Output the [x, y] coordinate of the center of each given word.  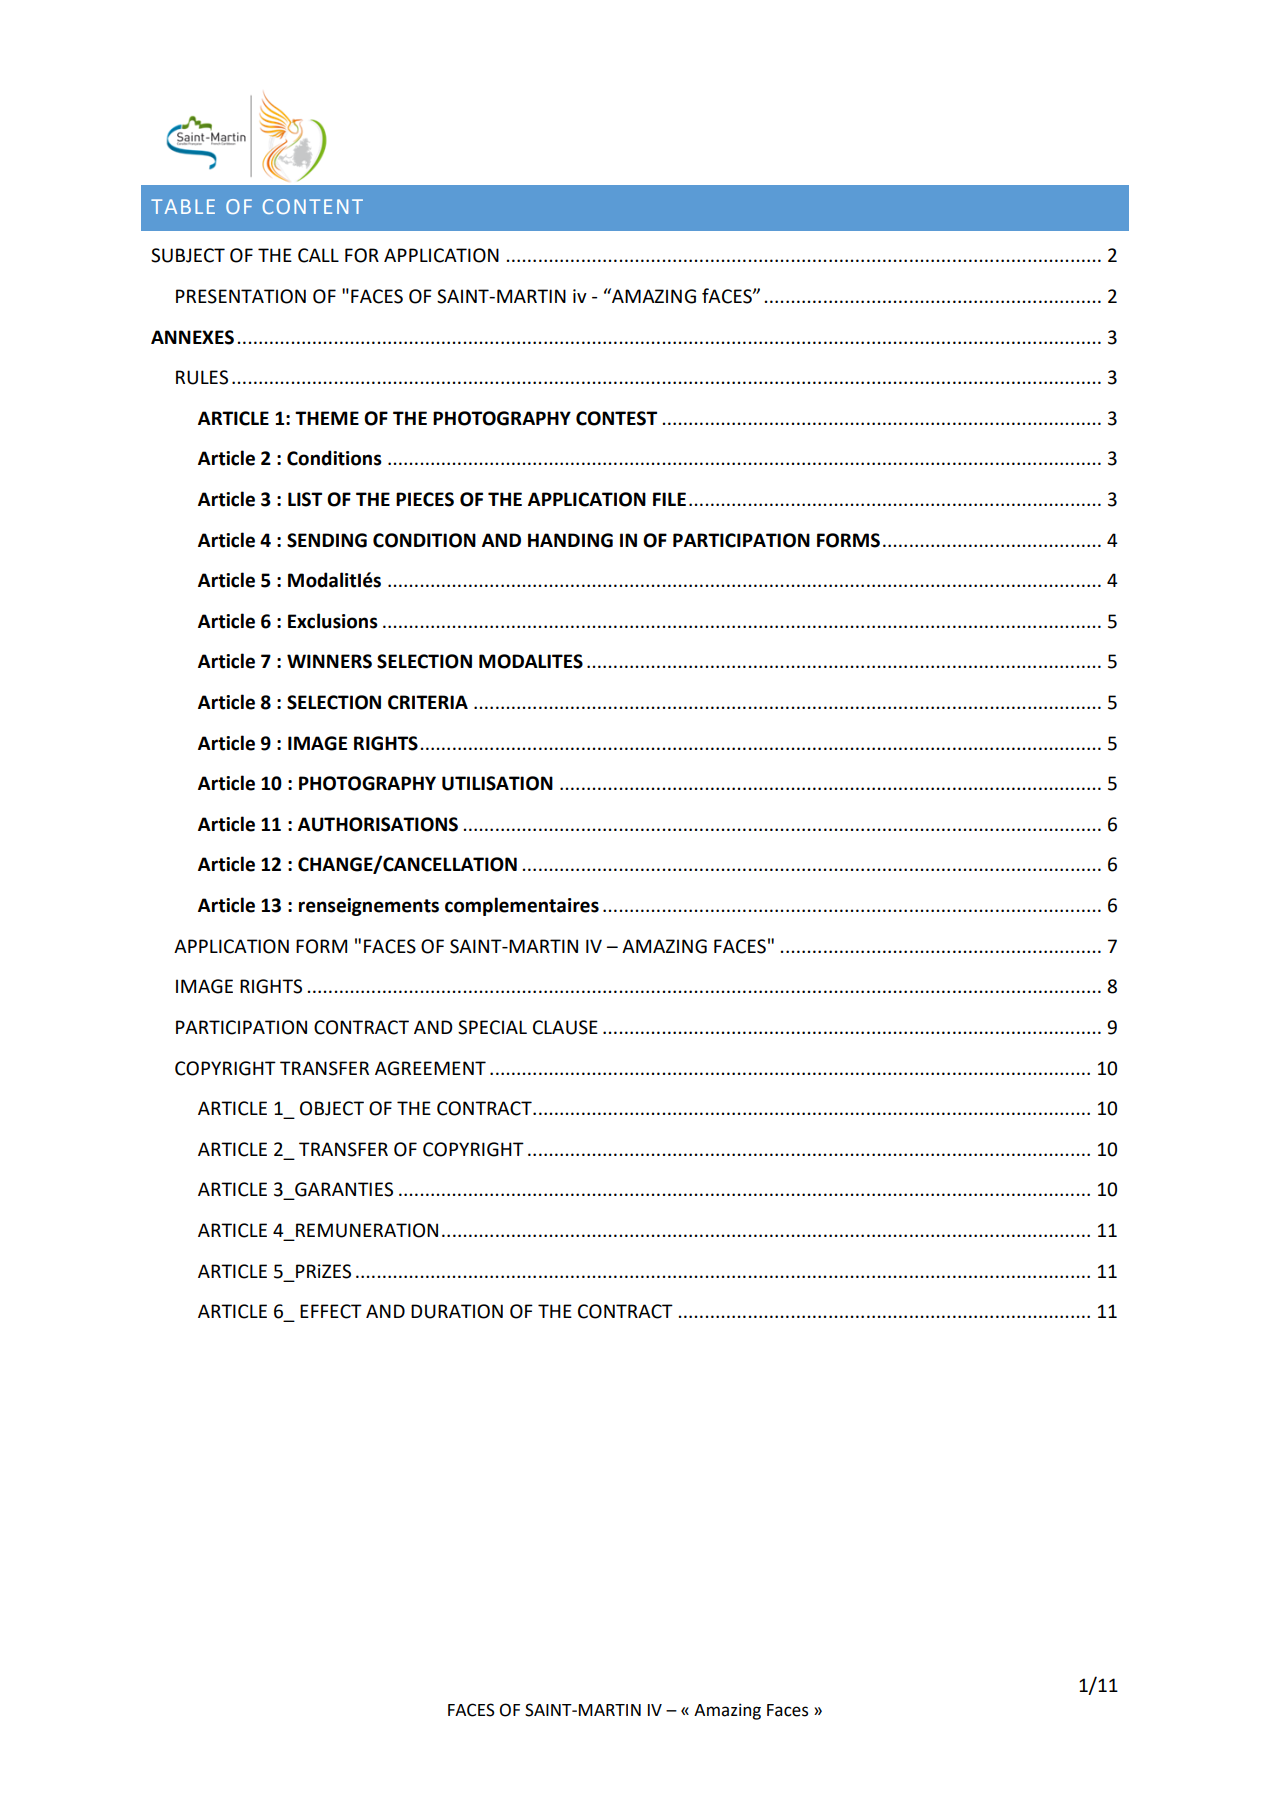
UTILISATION [497, 783]
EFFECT [331, 1311]
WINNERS [329, 661]
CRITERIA [428, 702]
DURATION [457, 1311]
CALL [318, 255]
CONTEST [616, 418]
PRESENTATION [241, 296]
